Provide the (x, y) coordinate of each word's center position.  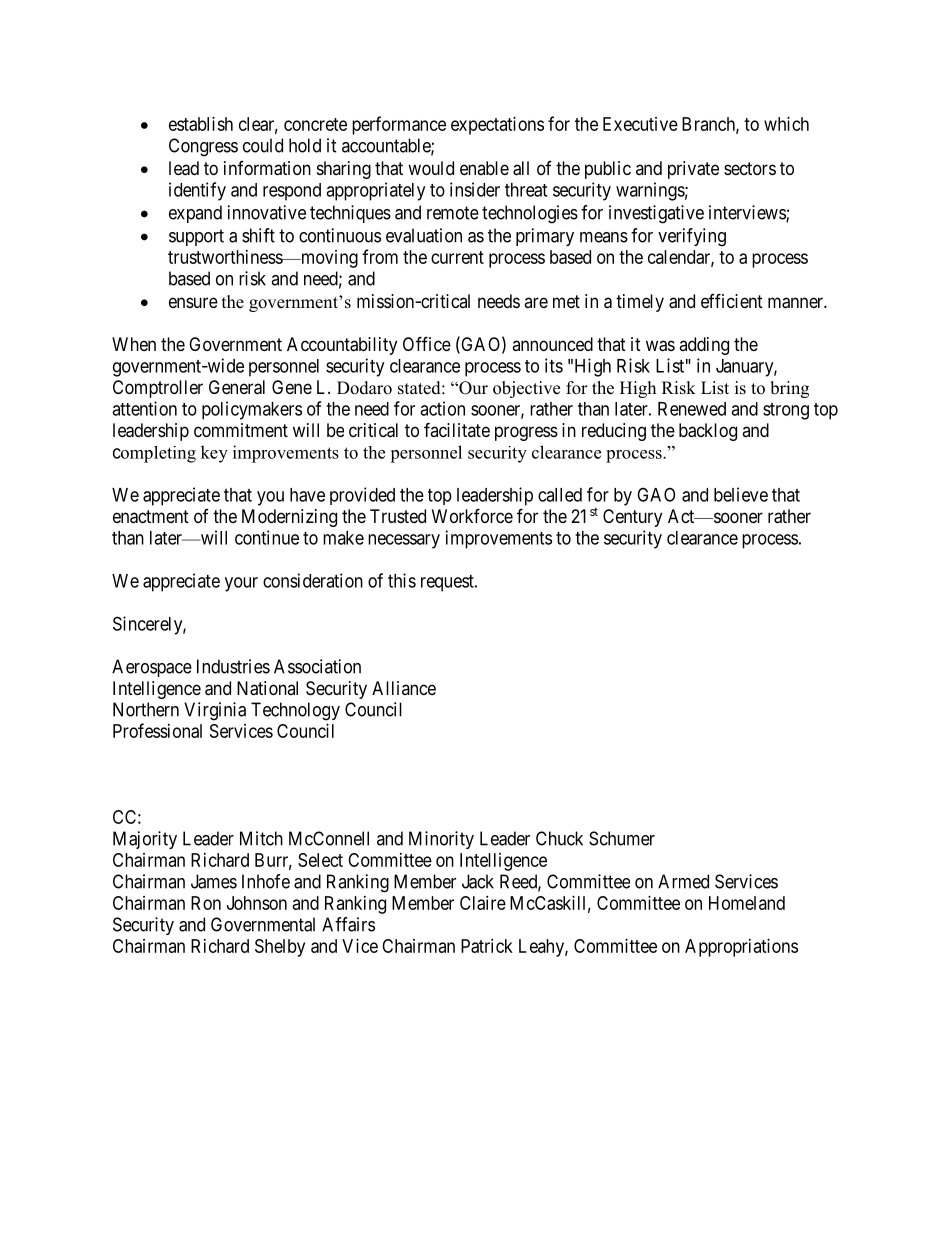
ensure (193, 302)
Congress (203, 147)
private (693, 170)
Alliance (404, 688)
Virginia (215, 711)
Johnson (257, 903)
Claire (483, 903)
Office (427, 343)
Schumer (622, 838)
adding (704, 346)
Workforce (472, 515)
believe (741, 494)
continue (267, 537)
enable (484, 168)
